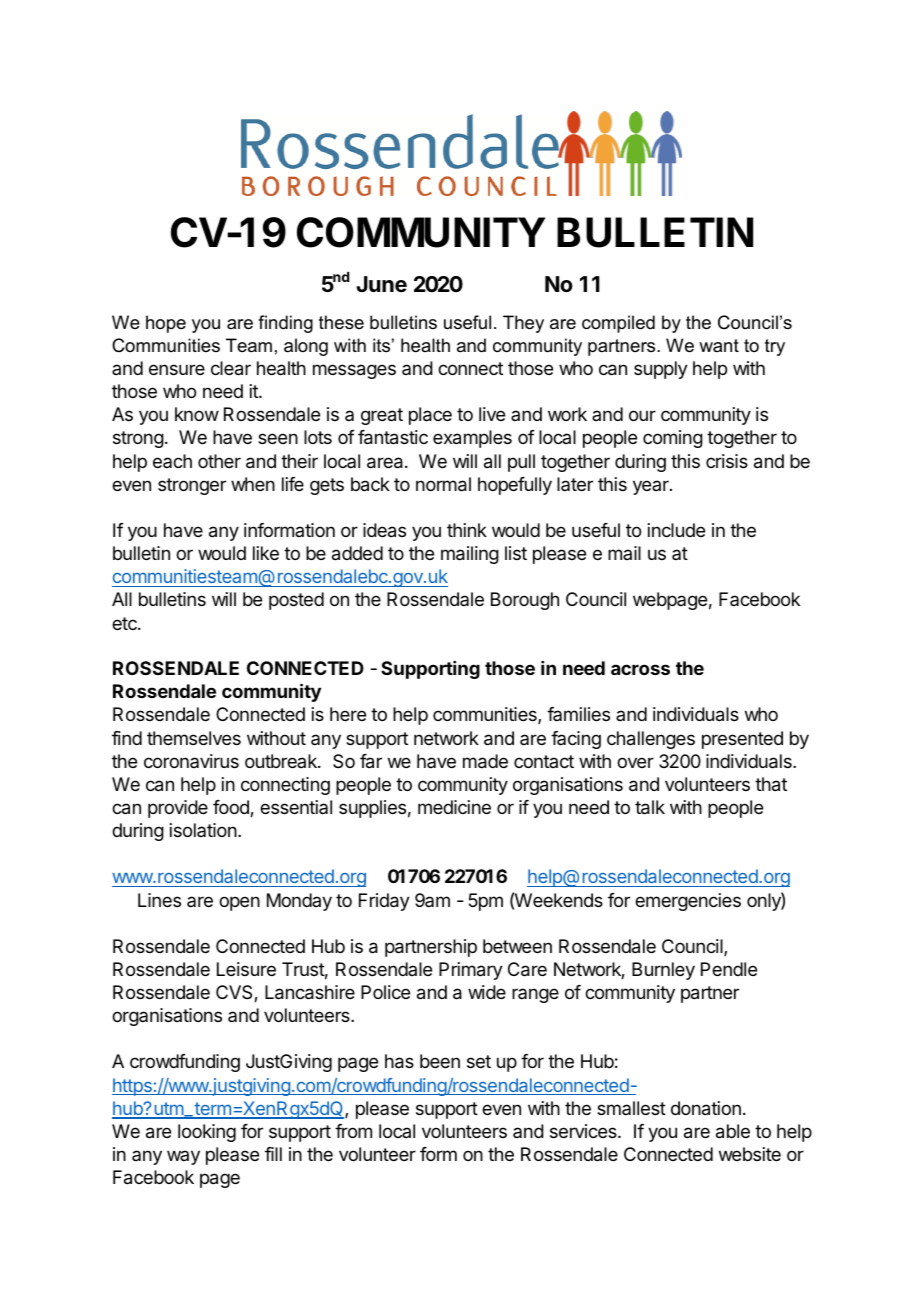  I want to click on clear, so click(231, 368).
